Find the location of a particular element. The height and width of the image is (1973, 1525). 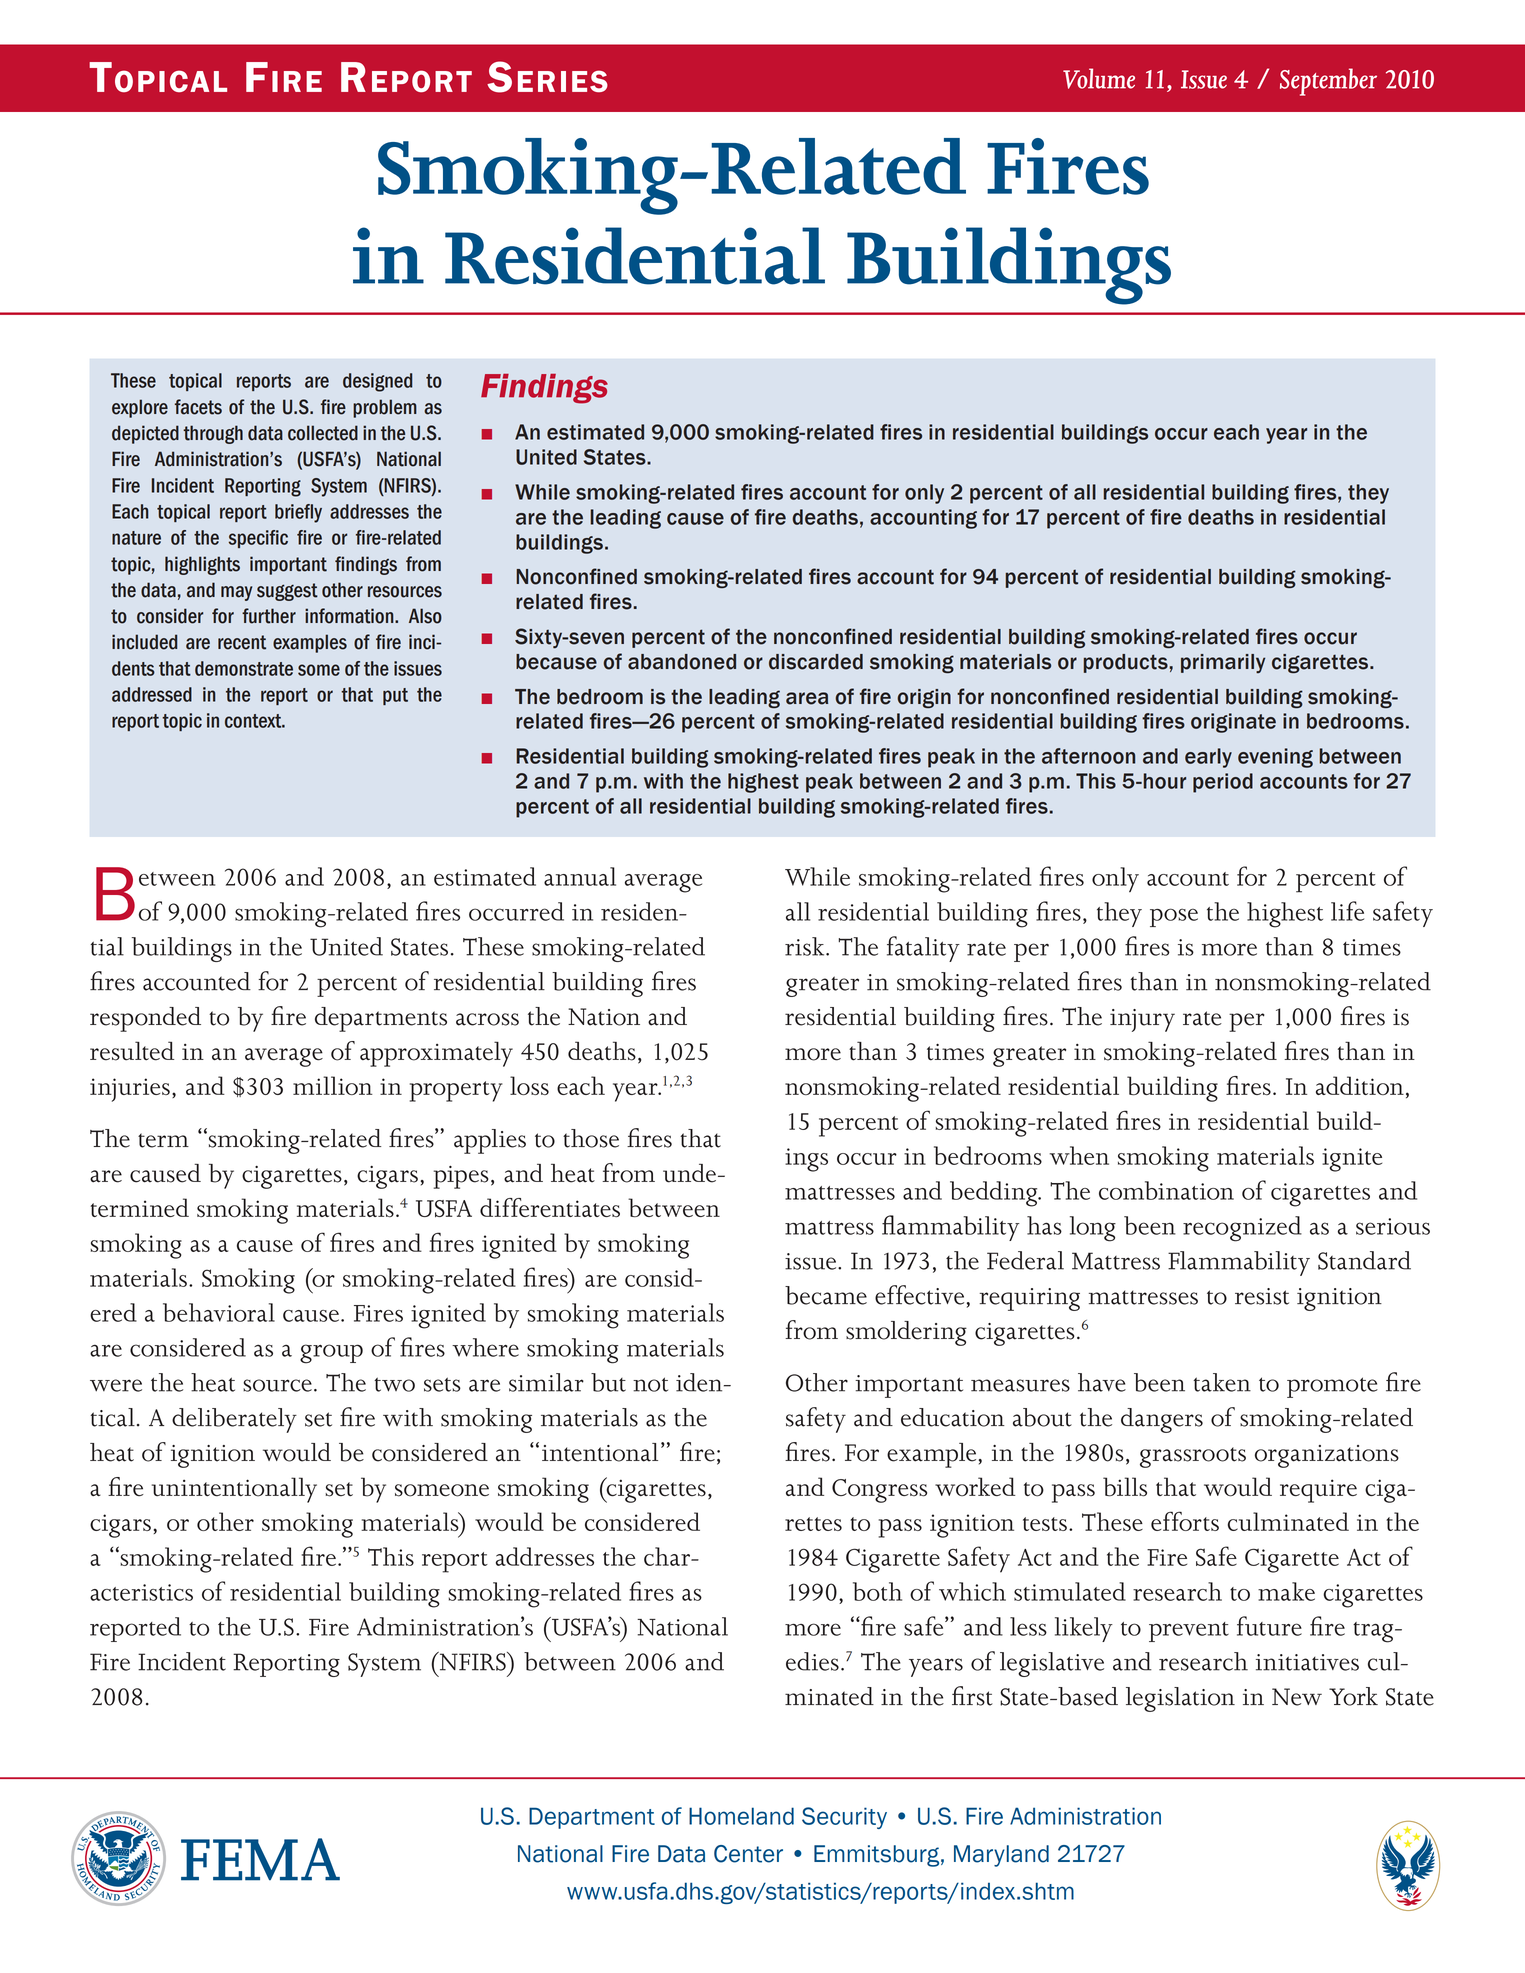

System is located at coordinates (384, 1665).
